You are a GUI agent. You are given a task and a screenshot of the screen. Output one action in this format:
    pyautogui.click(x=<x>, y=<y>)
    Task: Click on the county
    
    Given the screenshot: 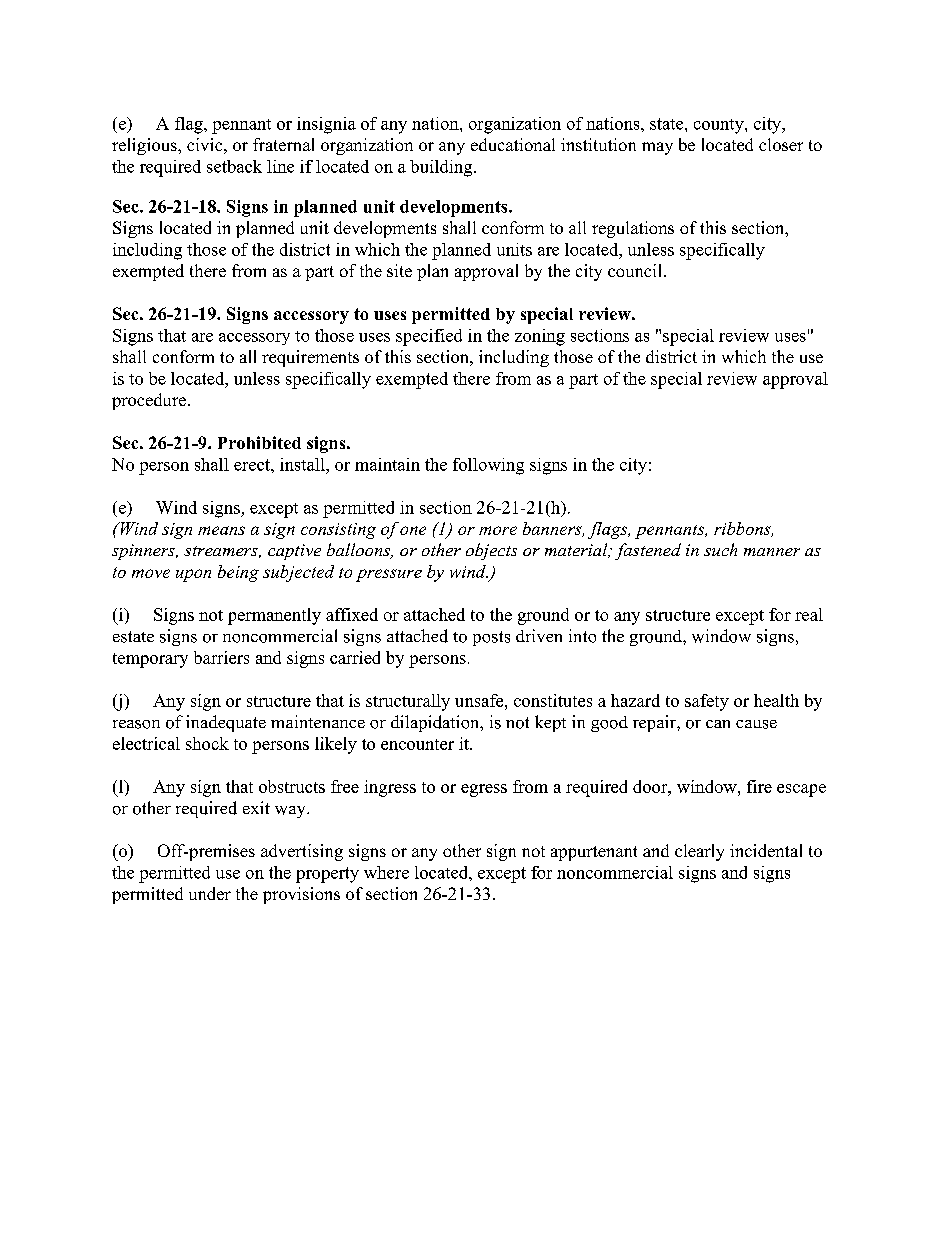 What is the action you would take?
    pyautogui.click(x=720, y=126)
